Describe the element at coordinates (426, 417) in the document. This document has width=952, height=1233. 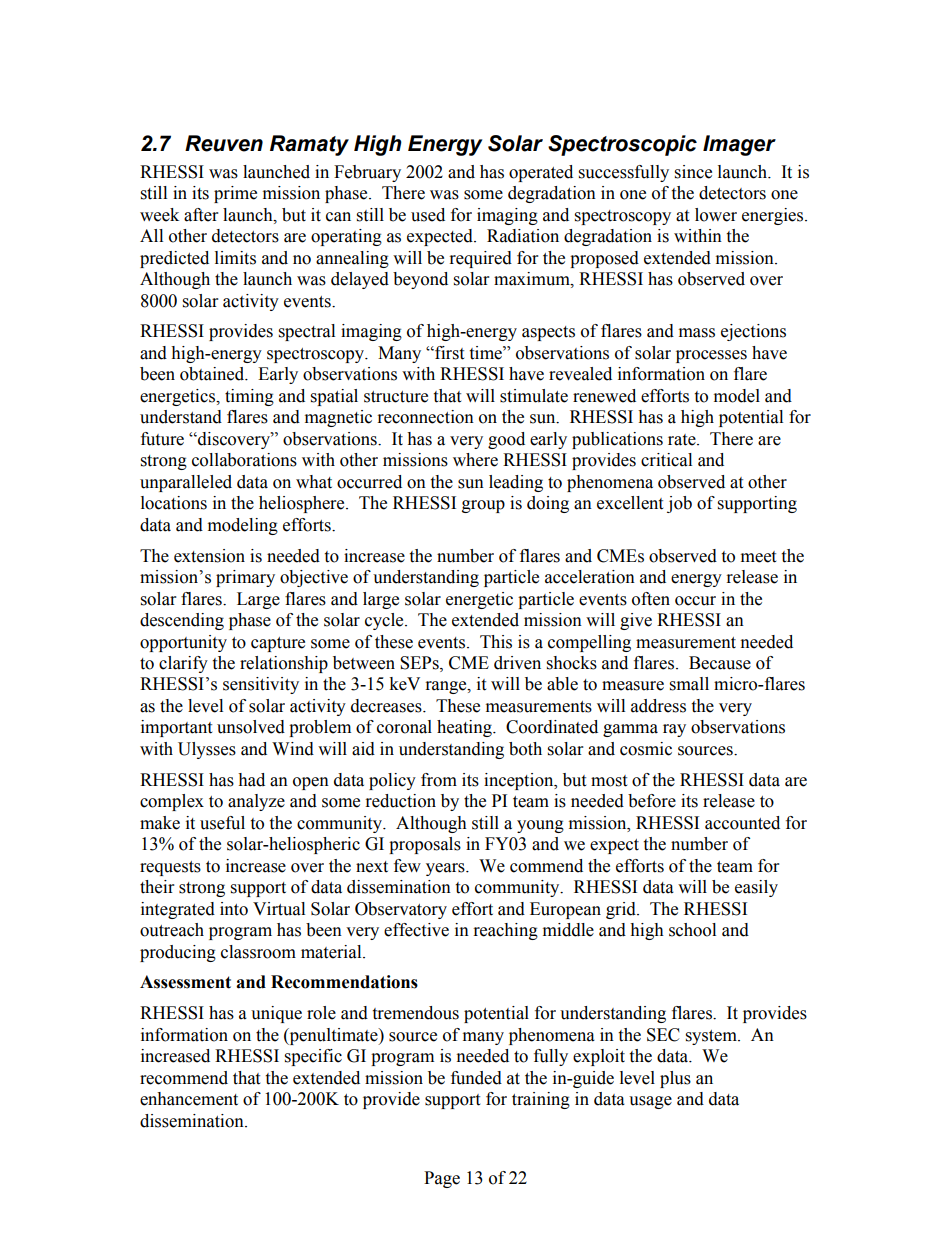
I see `reconnection` at that location.
